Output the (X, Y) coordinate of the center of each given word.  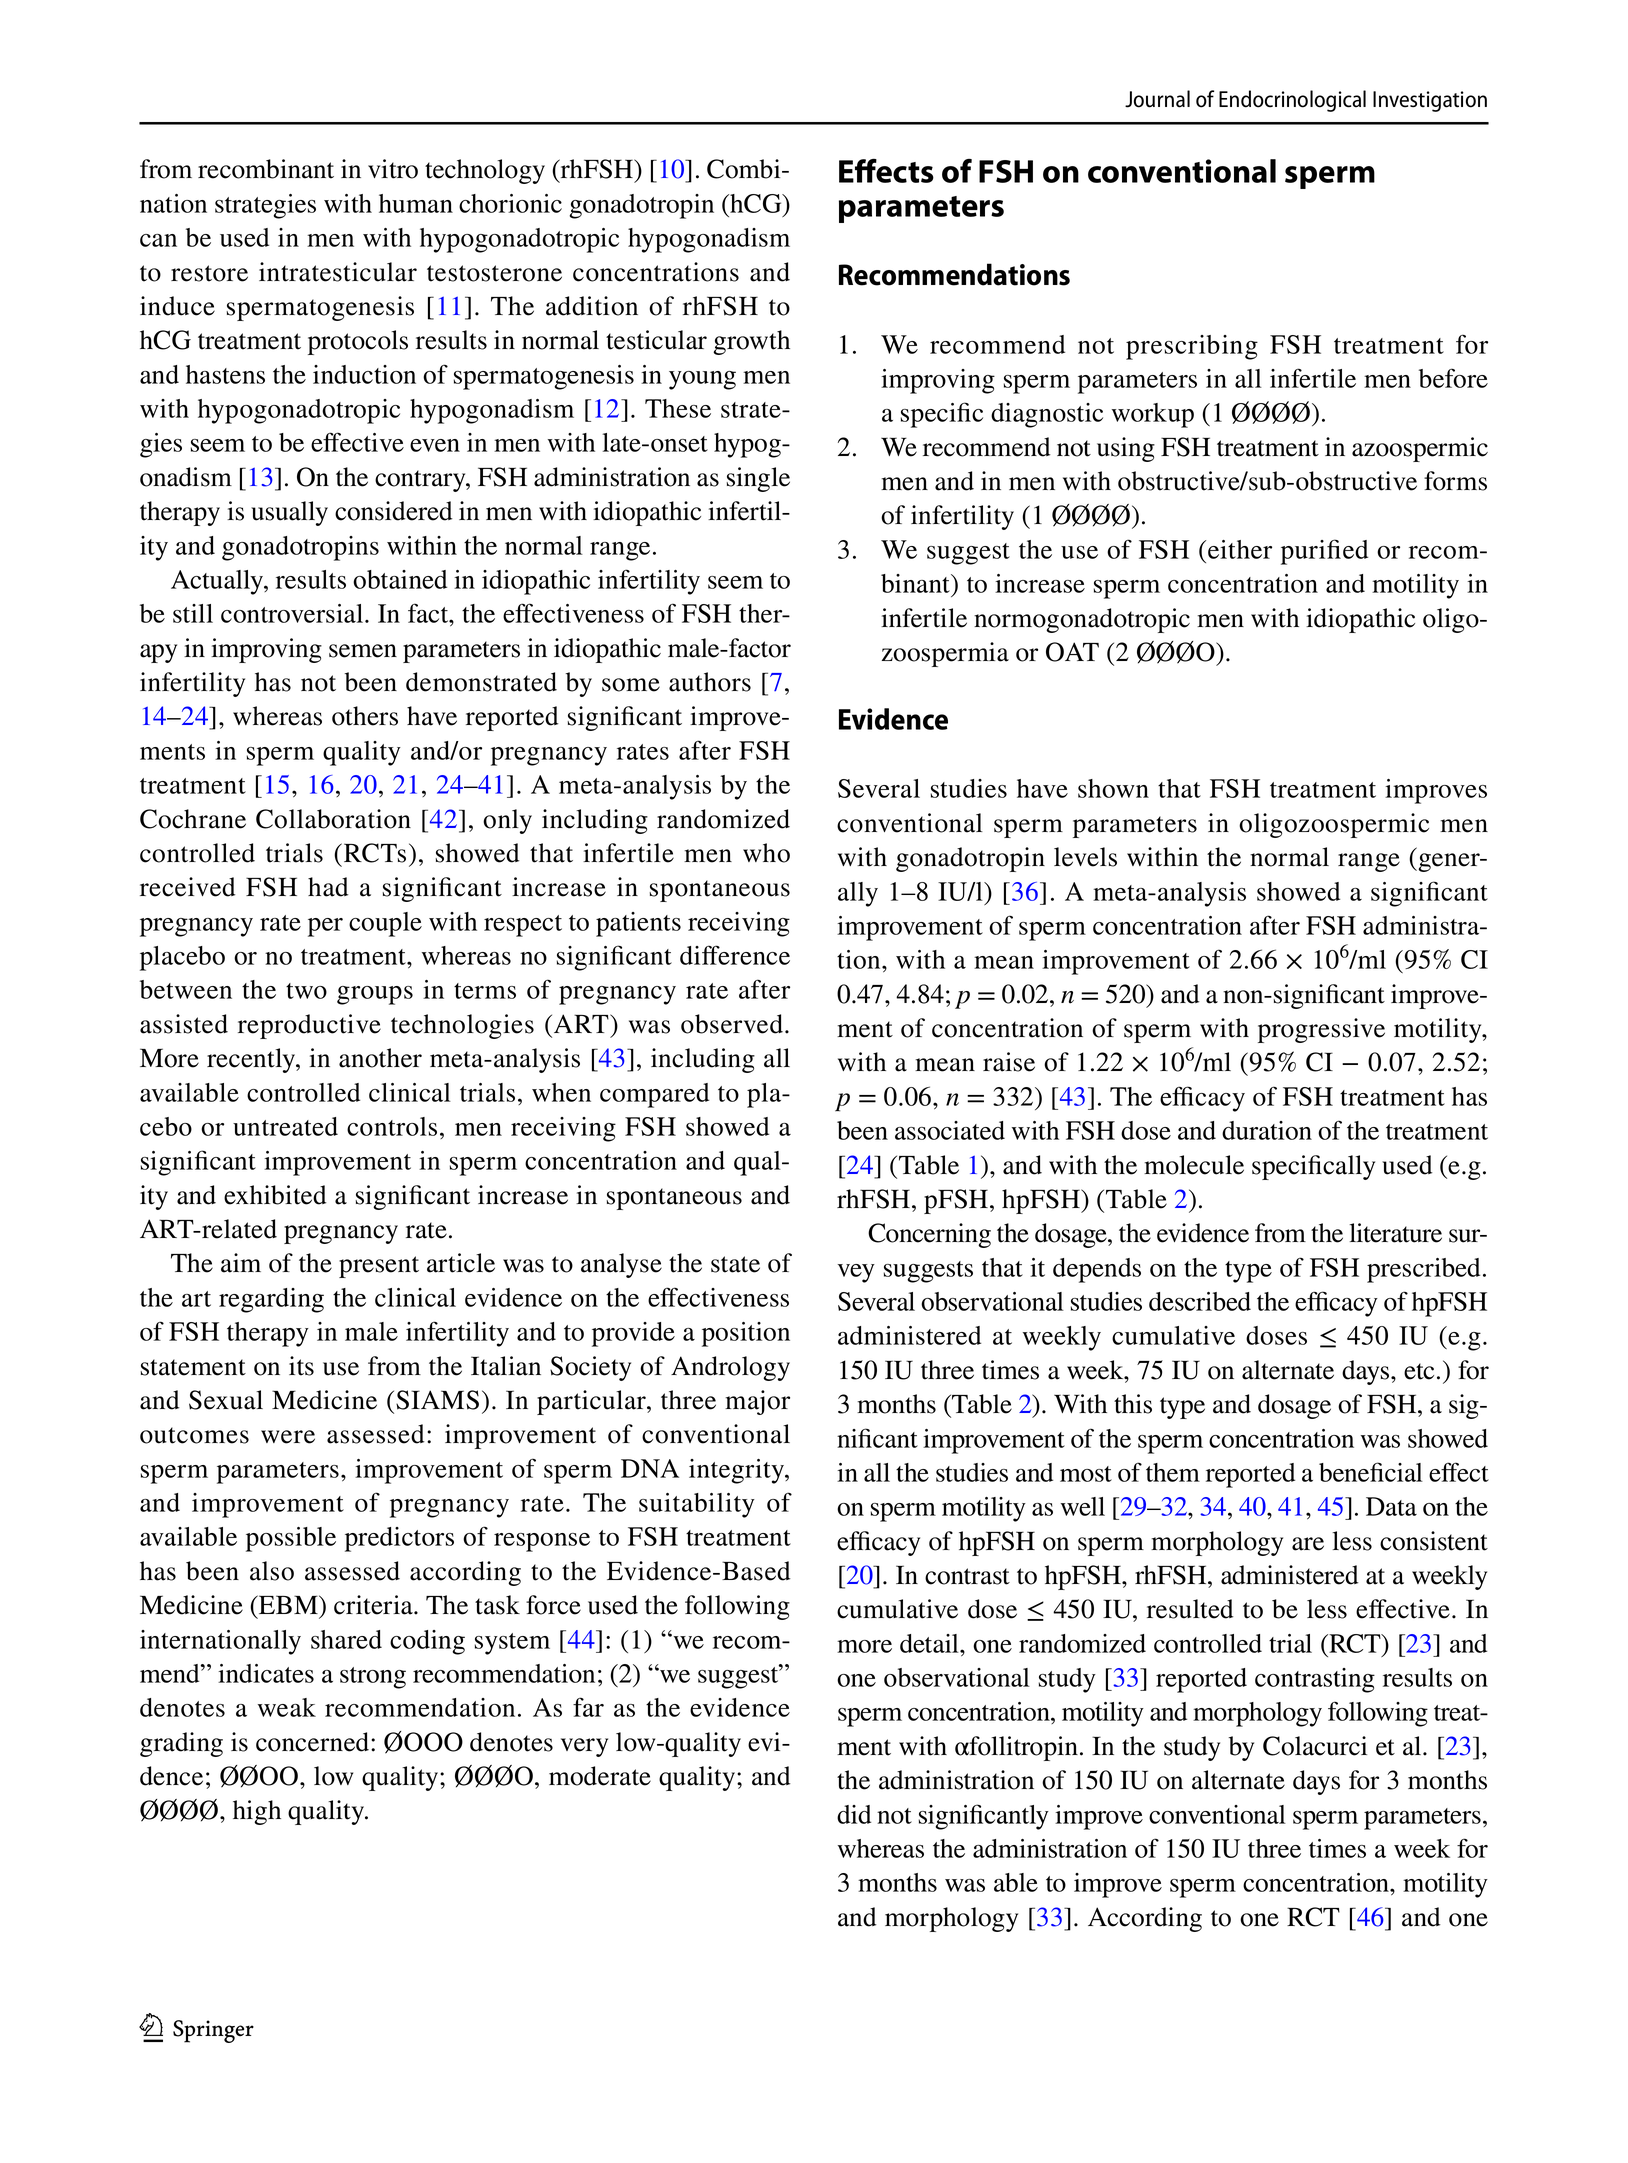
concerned (314, 1742)
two (306, 991)
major (757, 1402)
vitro (393, 169)
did (854, 1814)
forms (1455, 481)
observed (733, 1024)
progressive (1321, 1030)
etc (1419, 1371)
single (758, 479)
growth (751, 342)
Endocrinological (1292, 101)
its (301, 1366)
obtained (400, 579)
